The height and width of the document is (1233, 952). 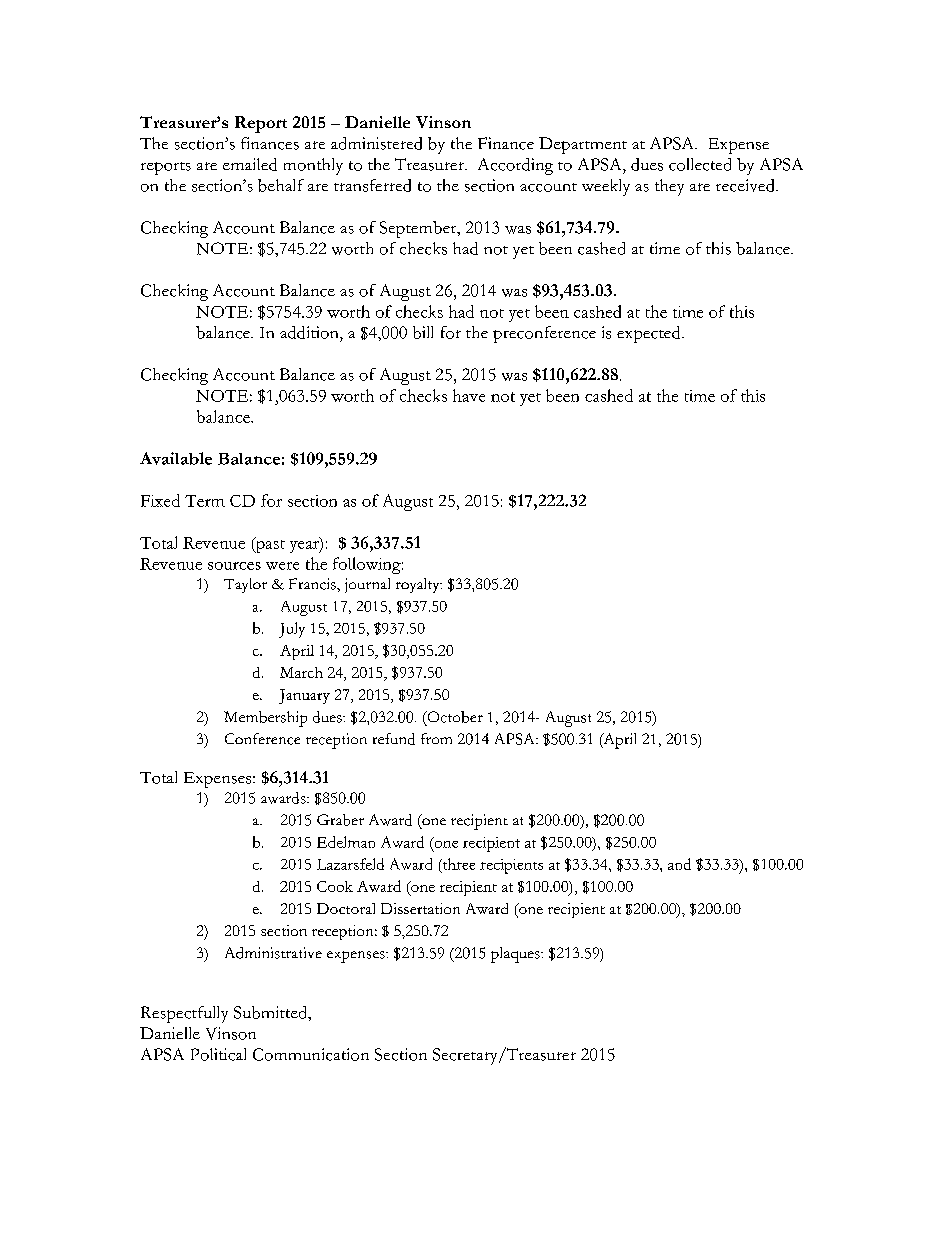 What do you see at coordinates (515, 166) in the document?
I see `According` at bounding box center [515, 166].
